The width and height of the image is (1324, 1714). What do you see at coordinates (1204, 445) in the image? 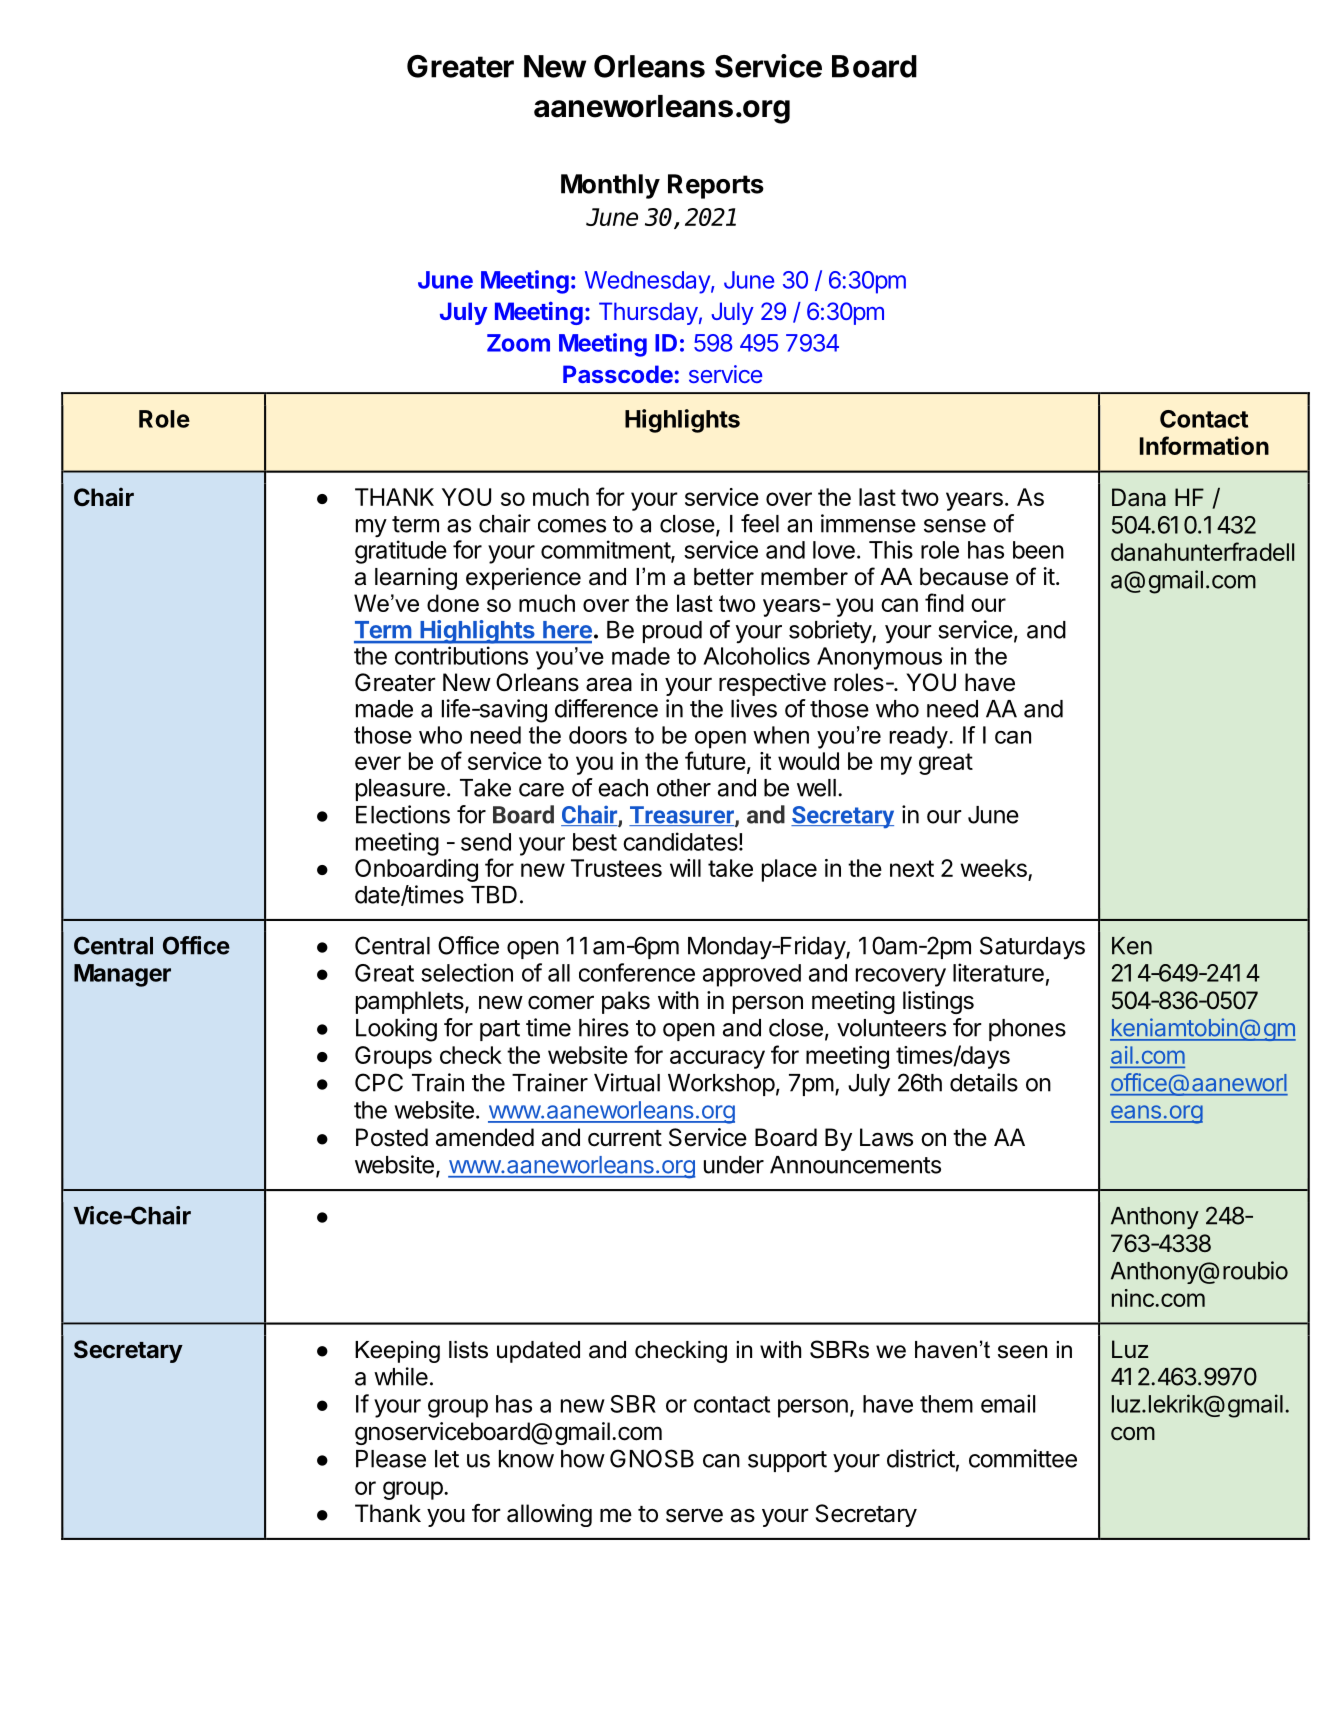
I see `Information` at bounding box center [1204, 445].
